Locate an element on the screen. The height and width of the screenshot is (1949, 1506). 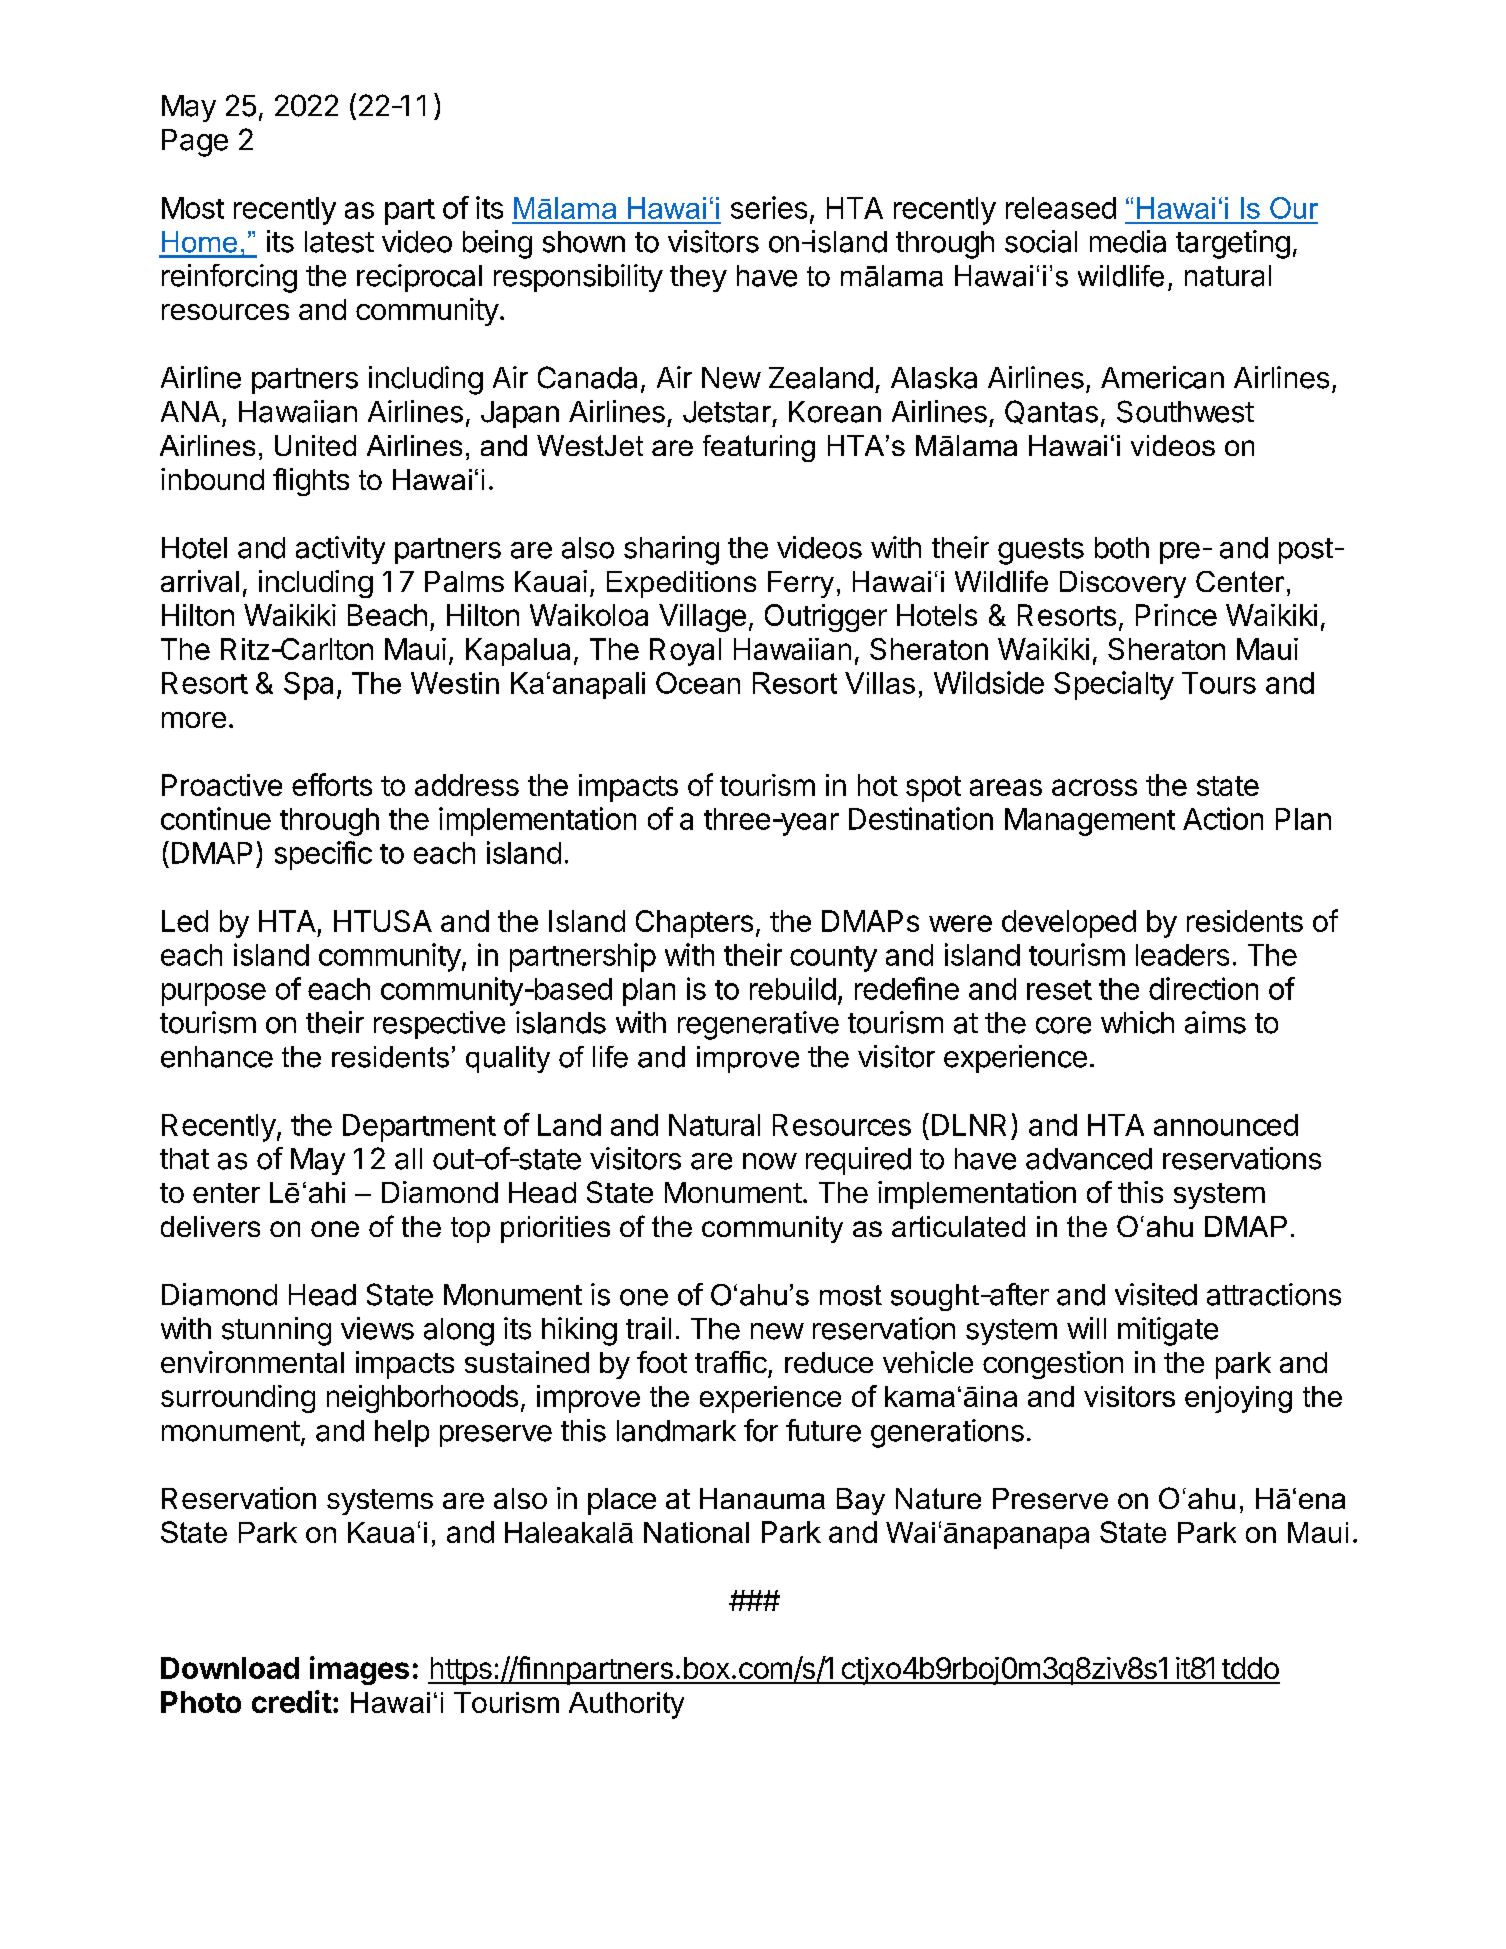
both is located at coordinates (1122, 548).
